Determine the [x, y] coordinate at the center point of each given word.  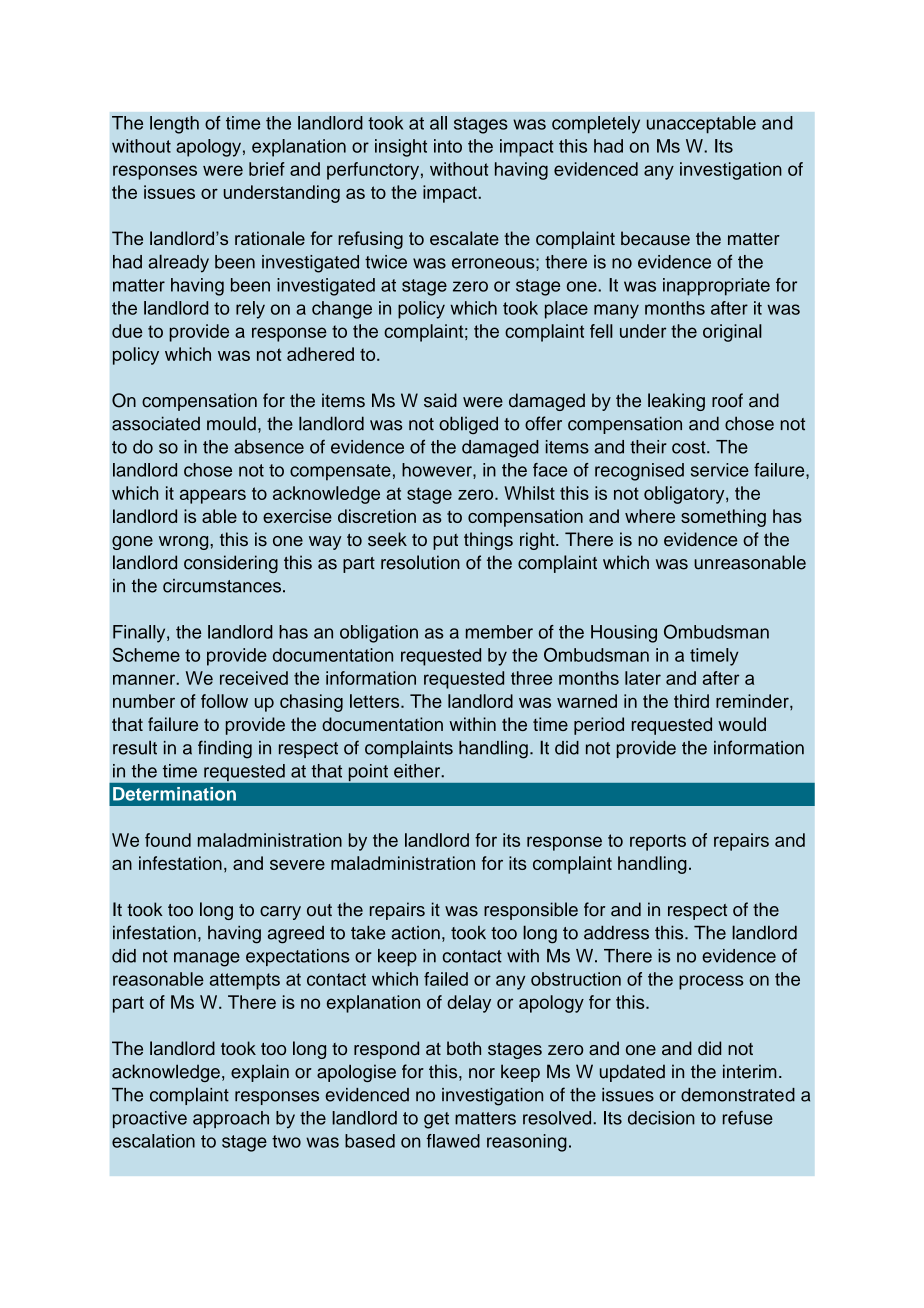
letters [376, 701]
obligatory [685, 495]
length [174, 125]
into [448, 146]
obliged [468, 425]
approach [231, 1119]
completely [596, 125]
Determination [174, 794]
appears [213, 496]
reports [658, 842]
